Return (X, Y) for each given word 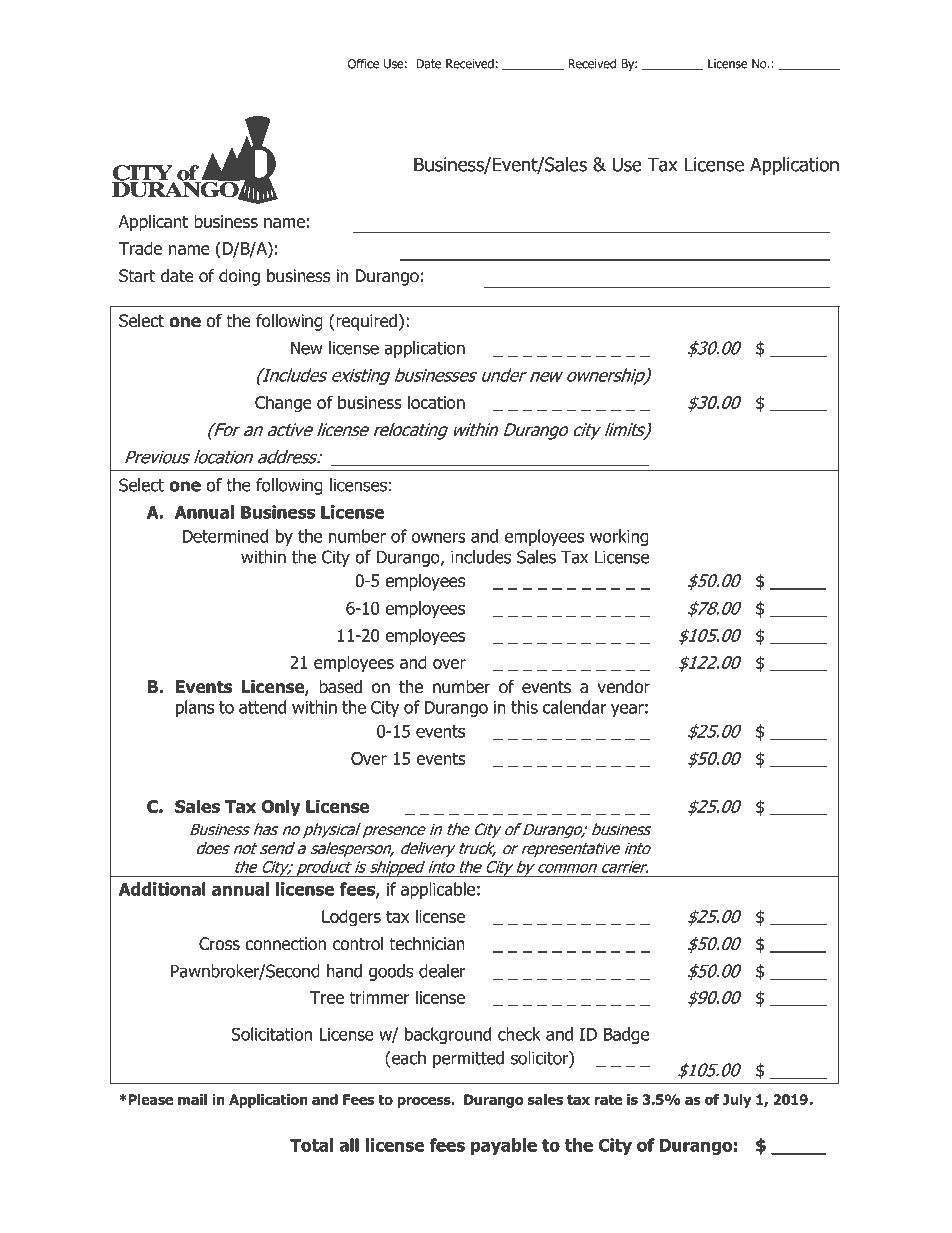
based (340, 687)
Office (363, 63)
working (619, 537)
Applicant (153, 223)
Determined (225, 536)
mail (192, 1099)
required (367, 322)
